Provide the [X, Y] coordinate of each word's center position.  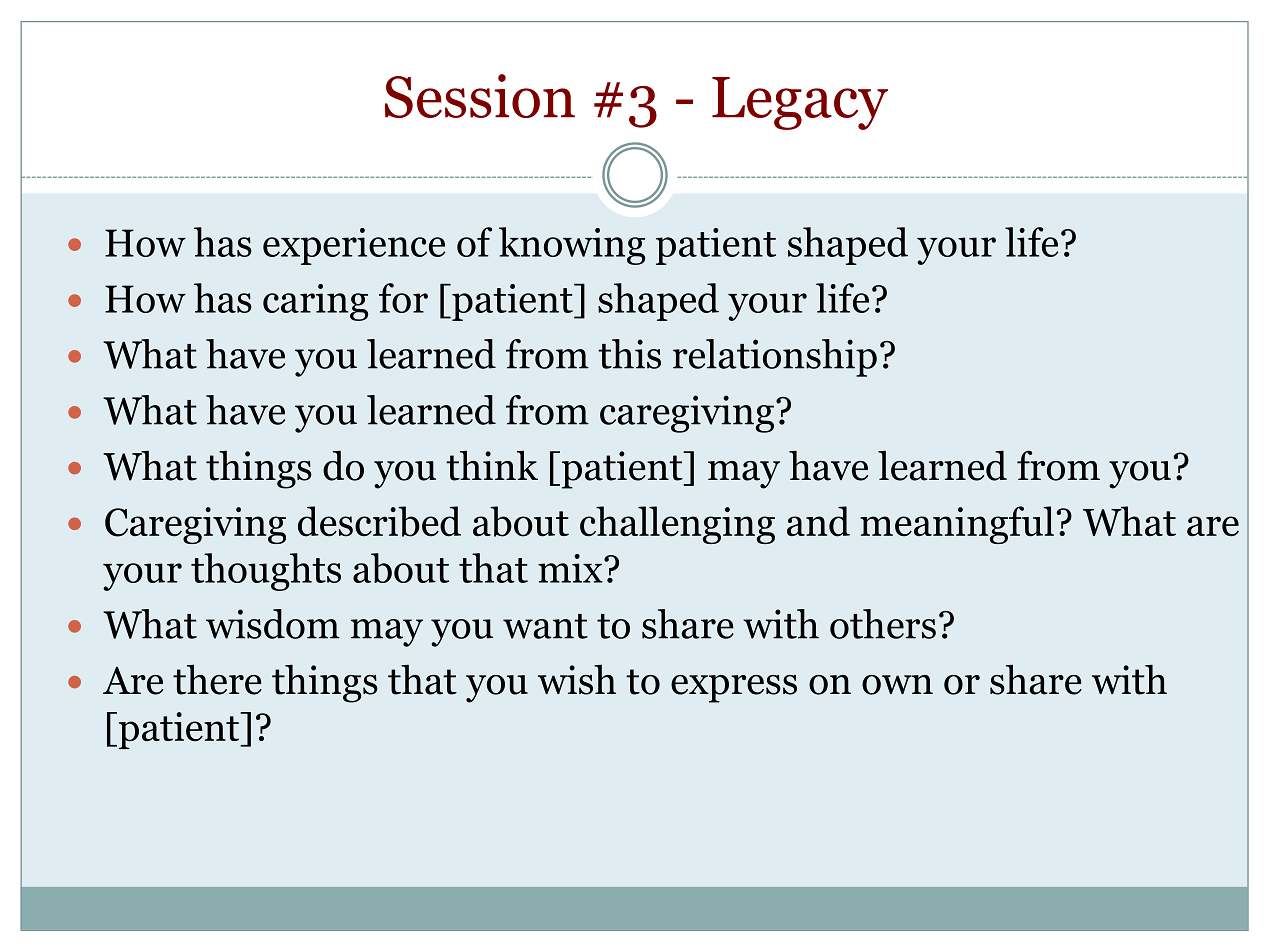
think [492, 465]
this [629, 354]
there [217, 679]
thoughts [266, 572]
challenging [677, 525]
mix [571, 568]
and [818, 521]
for [403, 298]
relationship [775, 358]
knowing [572, 246]
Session [480, 96]
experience [354, 246]
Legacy [800, 103]
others [883, 624]
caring [315, 302]
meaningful [957, 525]
